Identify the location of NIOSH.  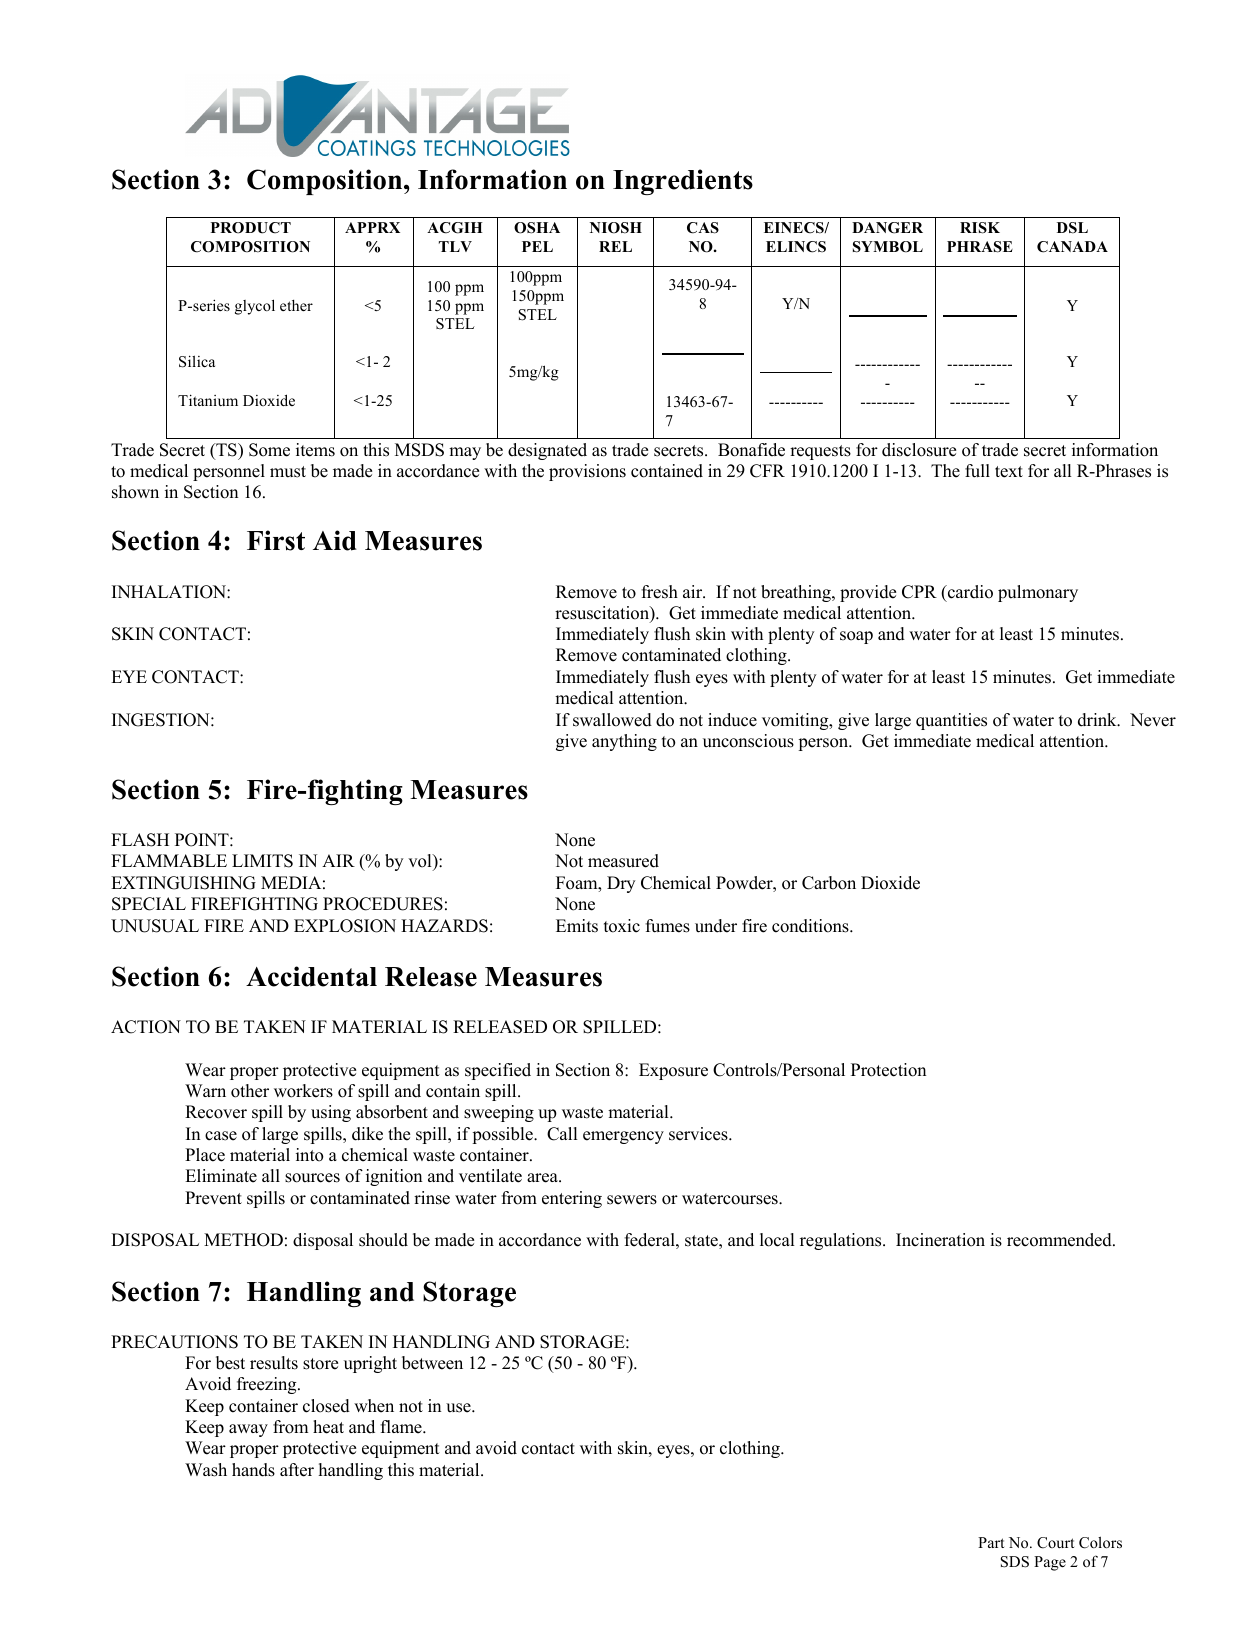
(616, 228).
